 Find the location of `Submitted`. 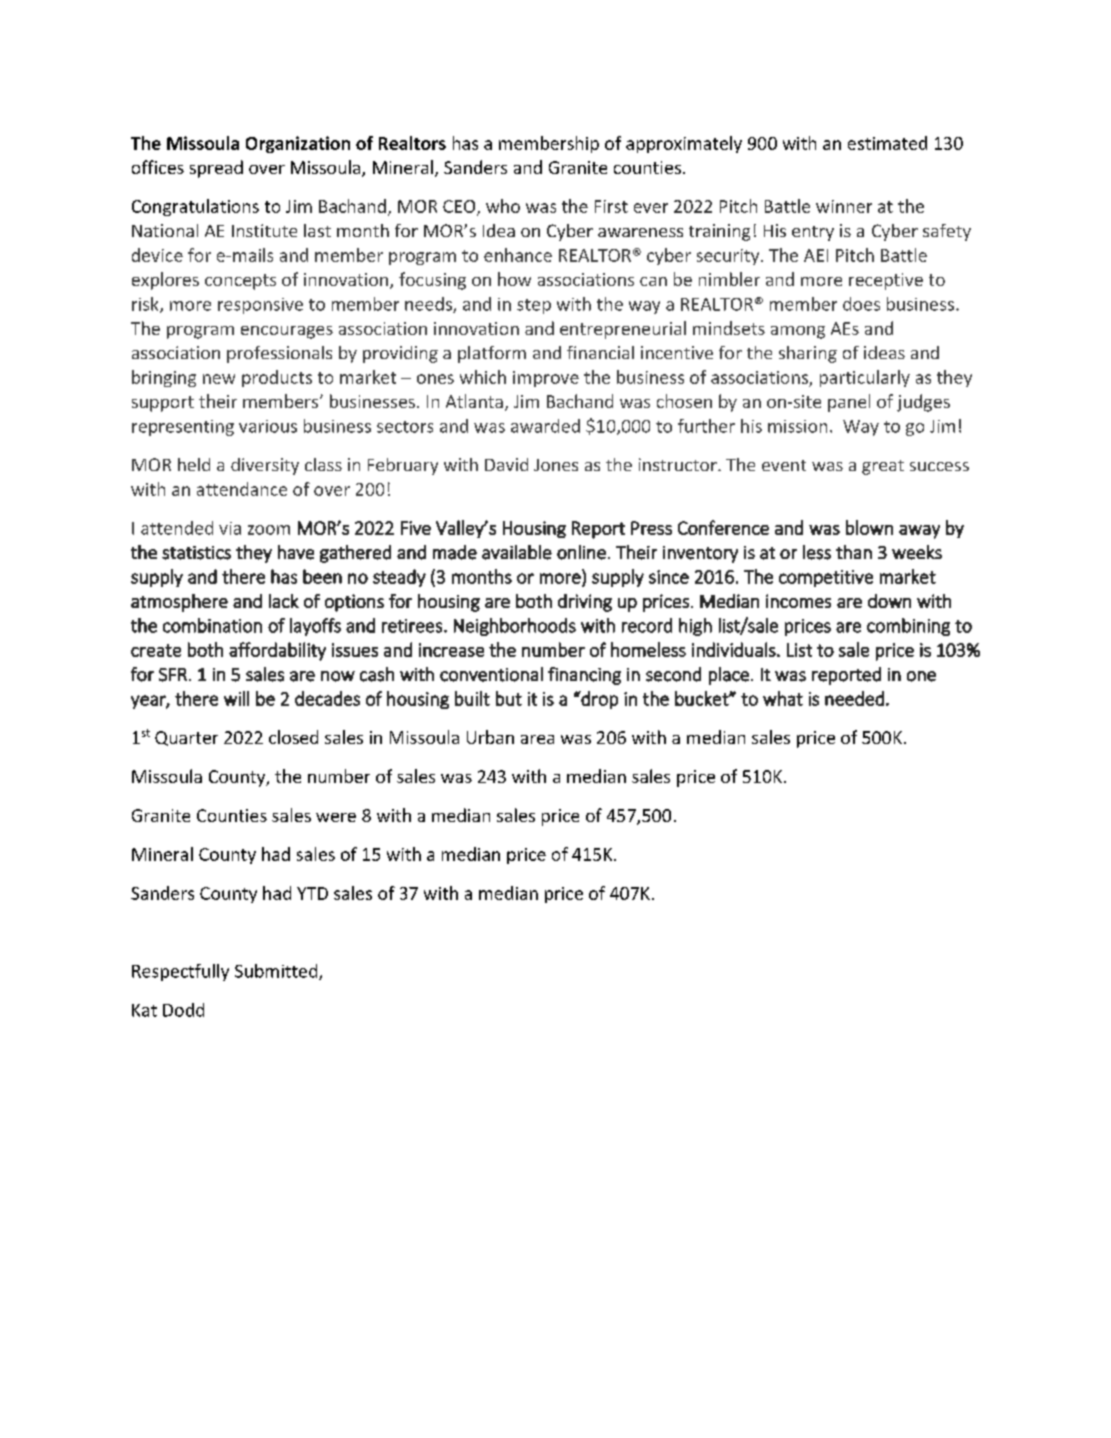

Submitted is located at coordinates (277, 972).
